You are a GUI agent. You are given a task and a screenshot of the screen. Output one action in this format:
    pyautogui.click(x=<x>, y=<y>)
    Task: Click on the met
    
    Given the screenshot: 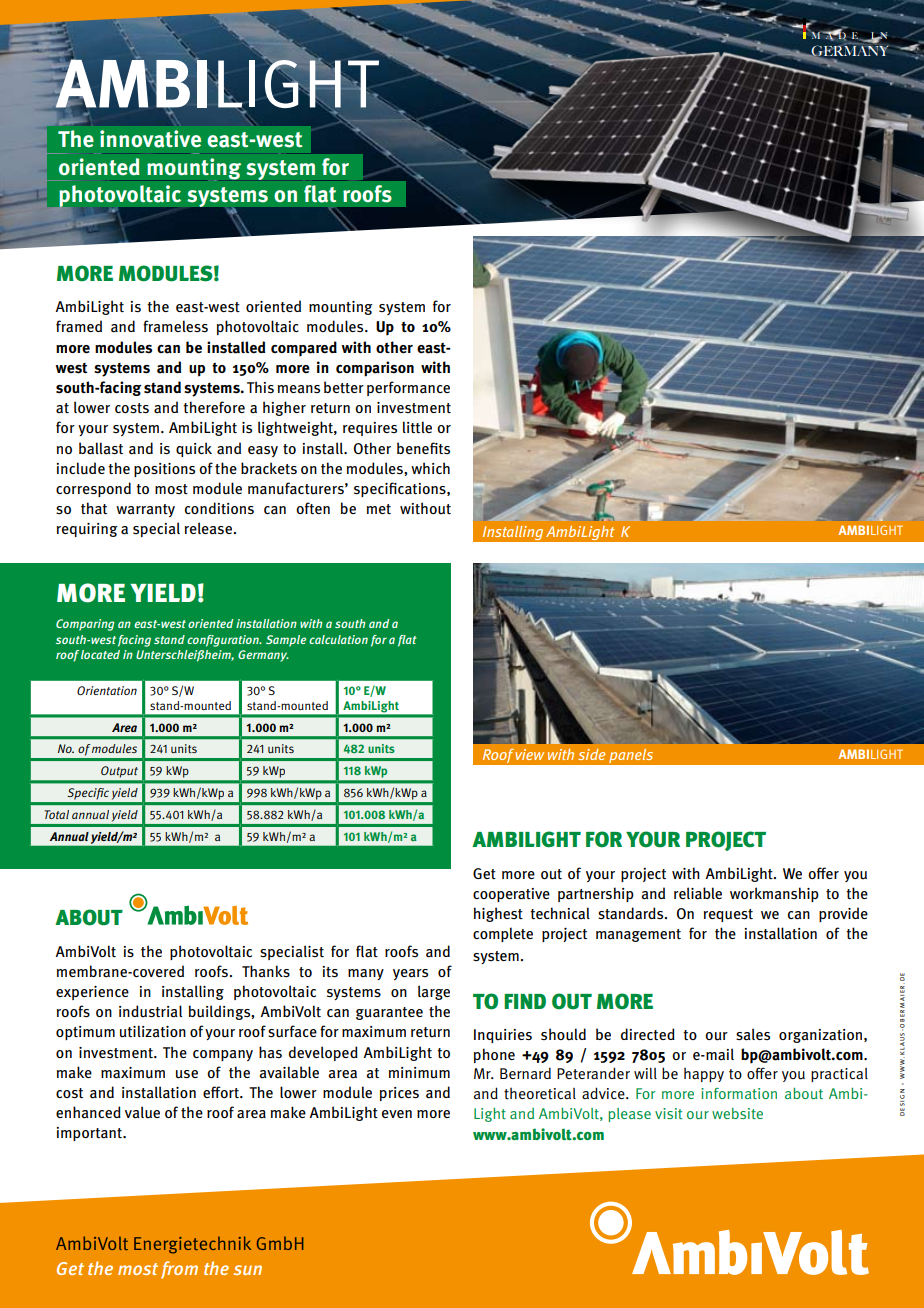 What is the action you would take?
    pyautogui.click(x=379, y=509)
